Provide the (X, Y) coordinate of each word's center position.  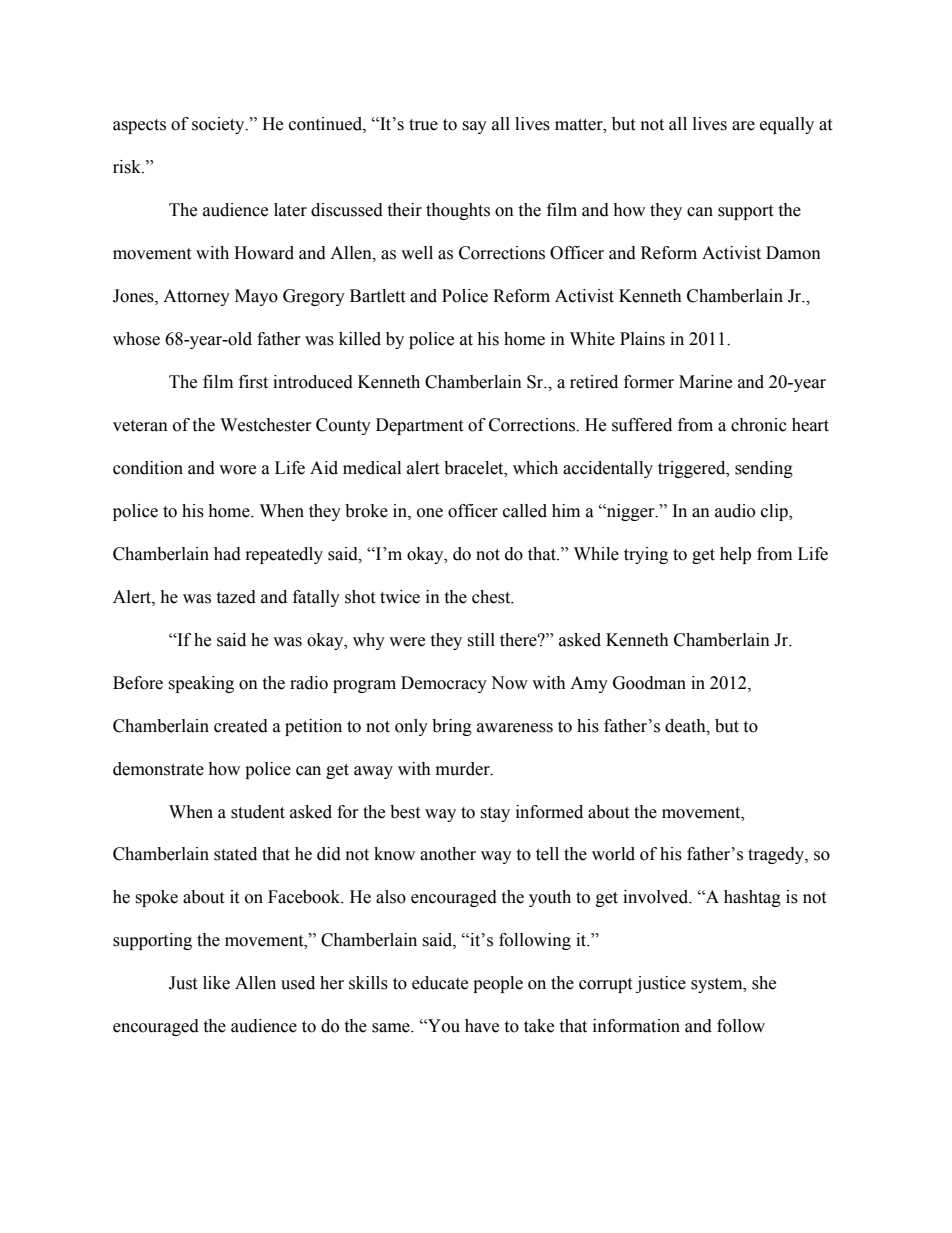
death (686, 726)
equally (787, 125)
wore (237, 470)
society (219, 125)
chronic (759, 425)
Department (419, 426)
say (474, 127)
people (498, 984)
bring (452, 727)
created (241, 726)
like (216, 983)
